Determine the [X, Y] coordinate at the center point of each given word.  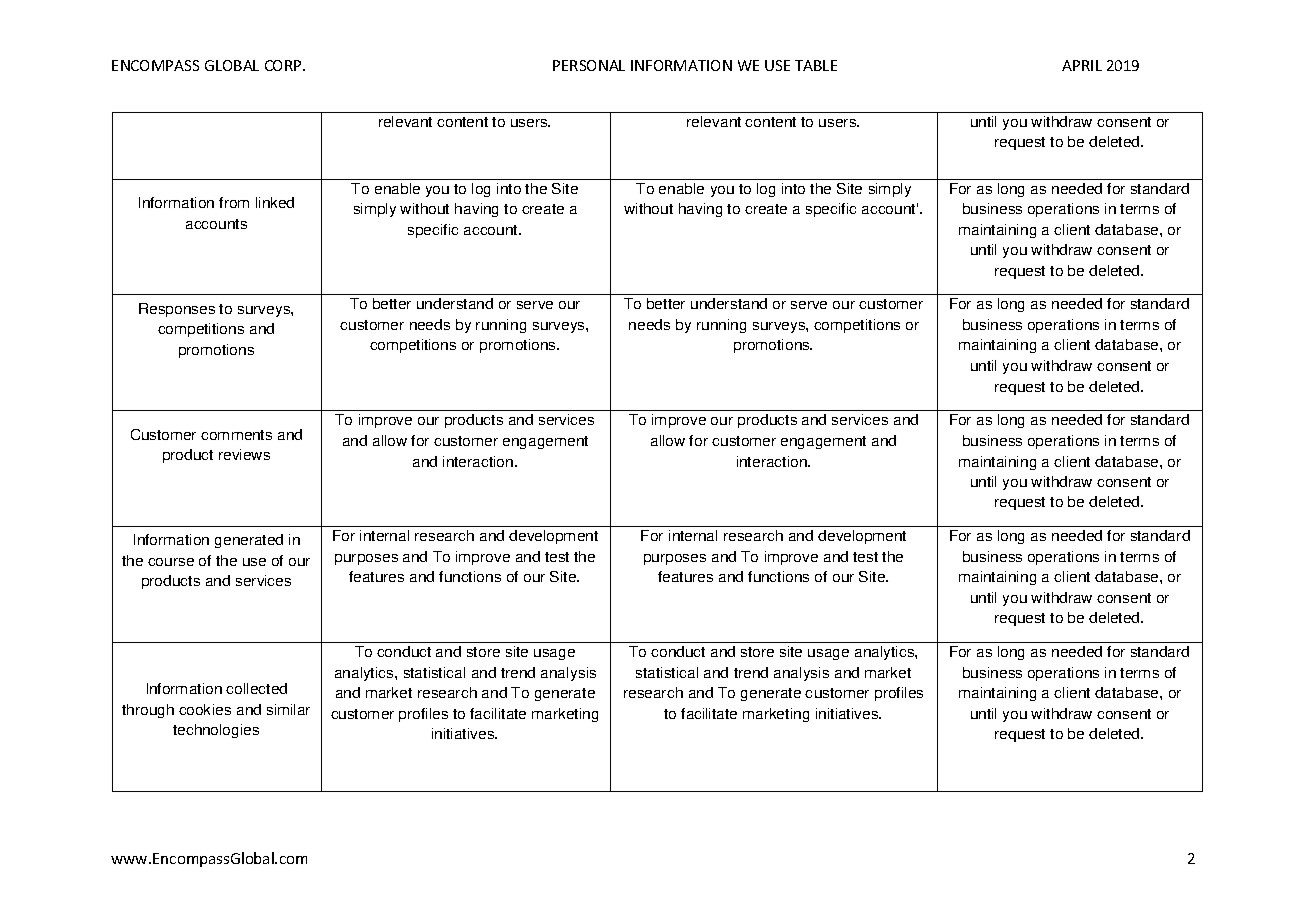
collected [256, 688]
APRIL [1082, 65]
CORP [284, 65]
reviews [244, 454]
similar [288, 709]
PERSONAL [589, 65]
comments [236, 435]
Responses [177, 310]
